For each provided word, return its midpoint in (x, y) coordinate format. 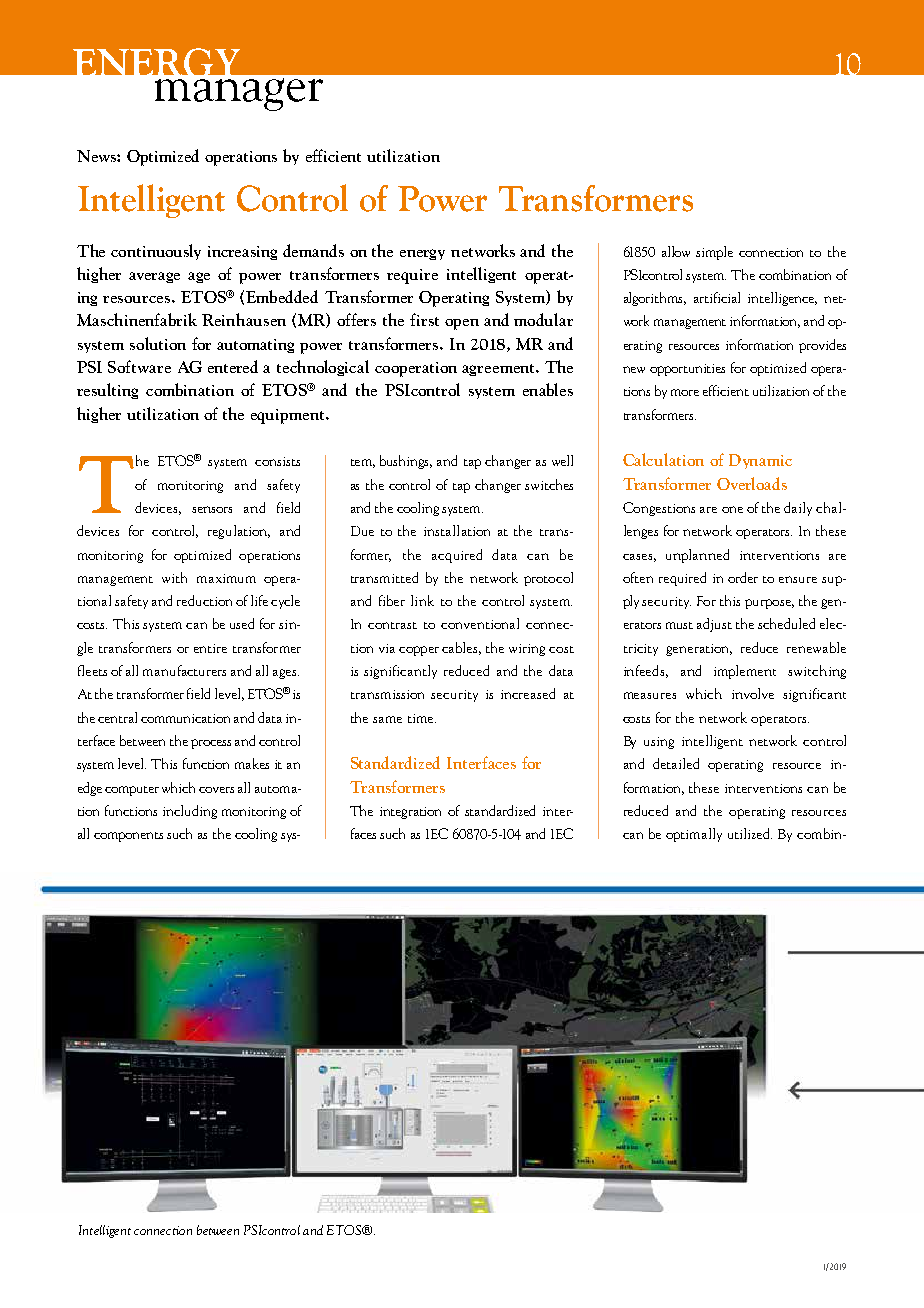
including (190, 812)
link (422, 600)
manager (239, 94)
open (462, 324)
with (174, 577)
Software (139, 366)
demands (313, 250)
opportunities (687, 370)
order (743, 577)
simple (714, 253)
